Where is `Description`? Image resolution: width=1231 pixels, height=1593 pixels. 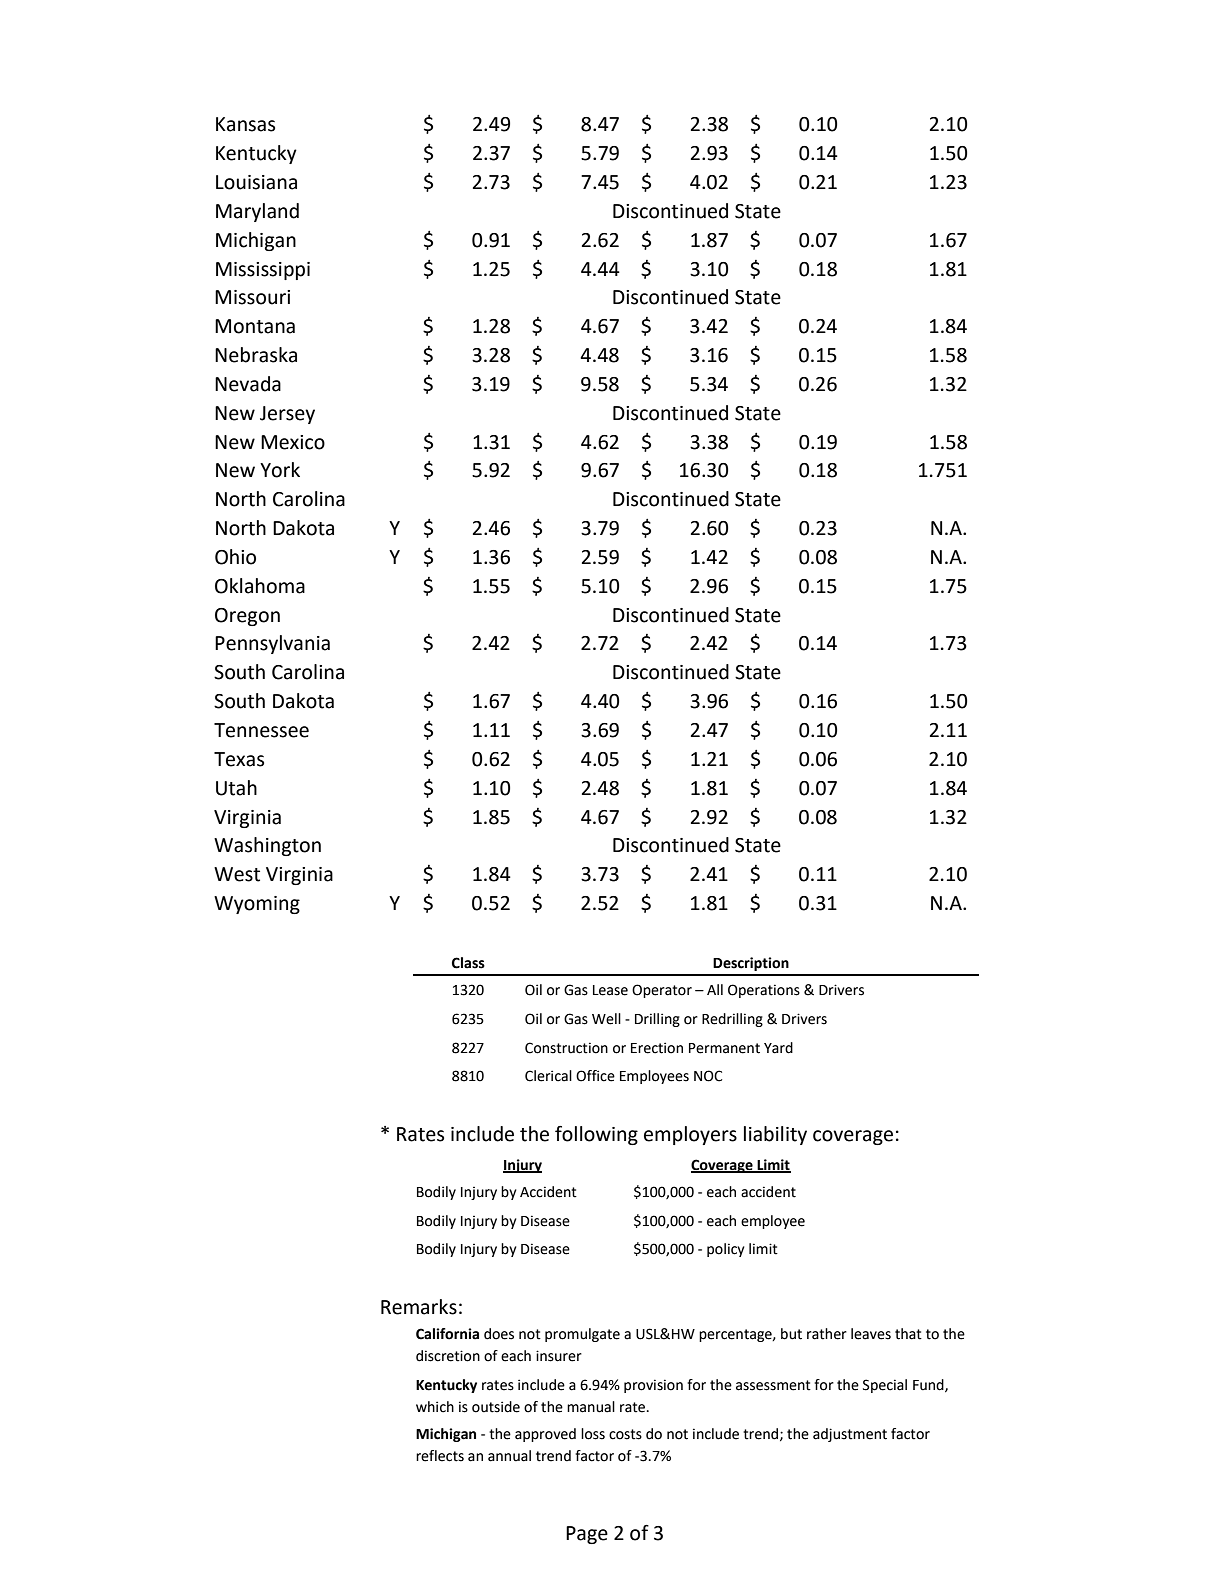
Description is located at coordinates (751, 964).
